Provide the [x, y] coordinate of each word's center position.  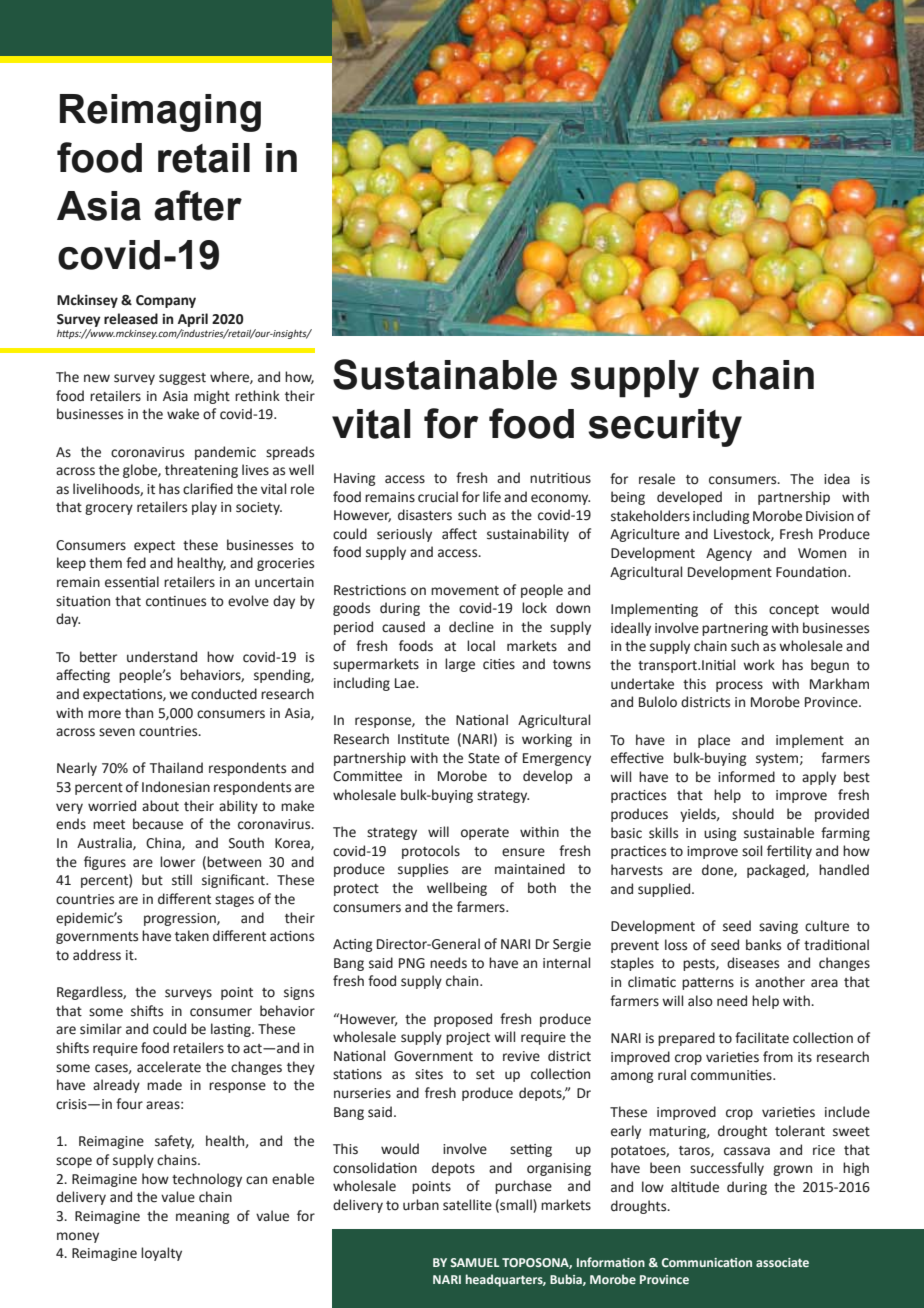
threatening [201, 471]
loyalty [161, 1254]
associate [782, 1262]
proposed [463, 1020]
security [665, 428]
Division [830, 516]
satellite [467, 1205]
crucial [438, 497]
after [198, 205]
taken [192, 936]
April [193, 320]
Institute [423, 739]
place [714, 741]
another [780, 982]
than [139, 713]
